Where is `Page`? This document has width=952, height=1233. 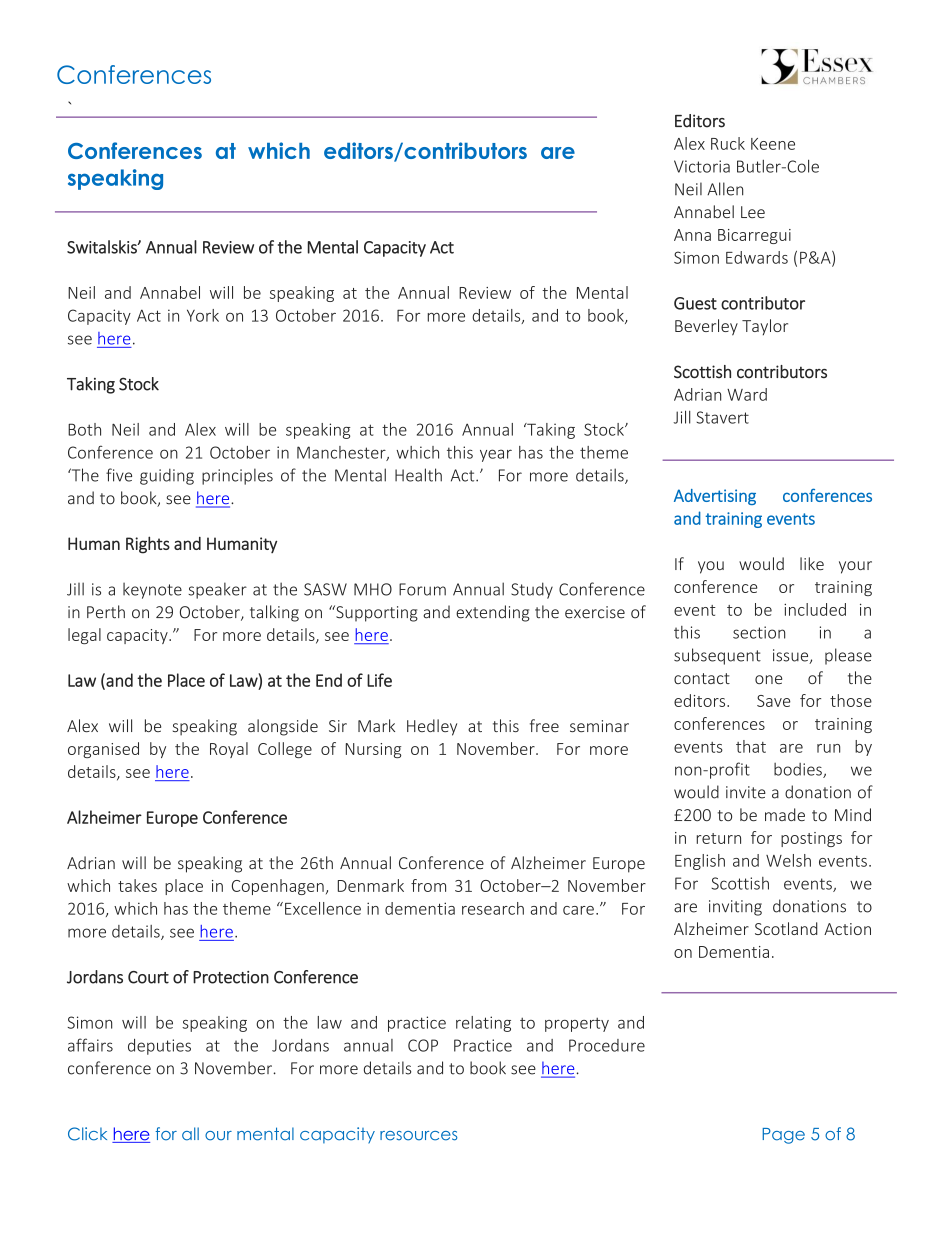 Page is located at coordinates (783, 1136).
